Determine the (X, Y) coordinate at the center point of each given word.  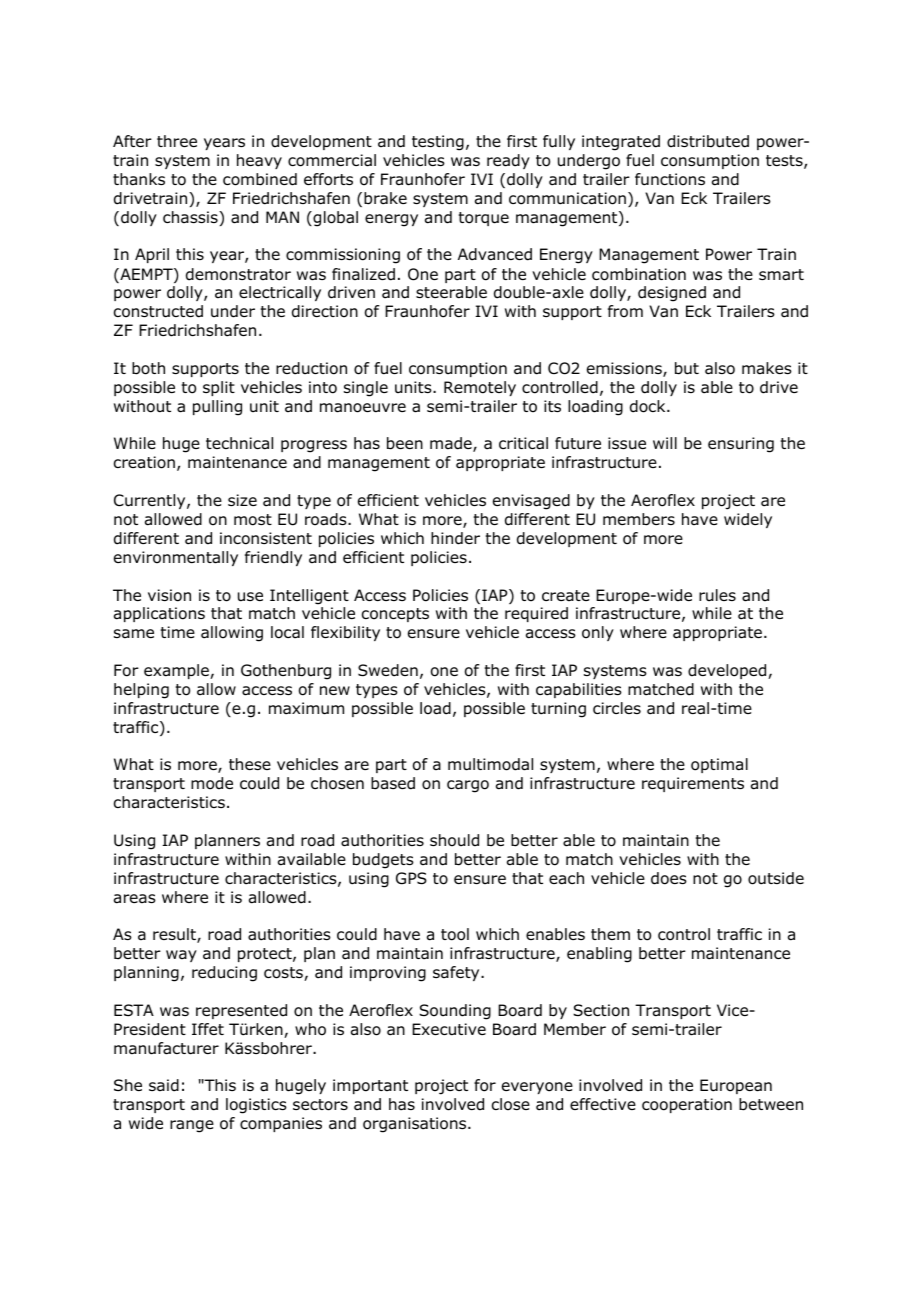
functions (670, 179)
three (177, 141)
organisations (416, 1125)
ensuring (741, 445)
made (452, 444)
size (242, 500)
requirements (693, 784)
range (192, 1126)
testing (438, 143)
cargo (468, 786)
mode (212, 783)
